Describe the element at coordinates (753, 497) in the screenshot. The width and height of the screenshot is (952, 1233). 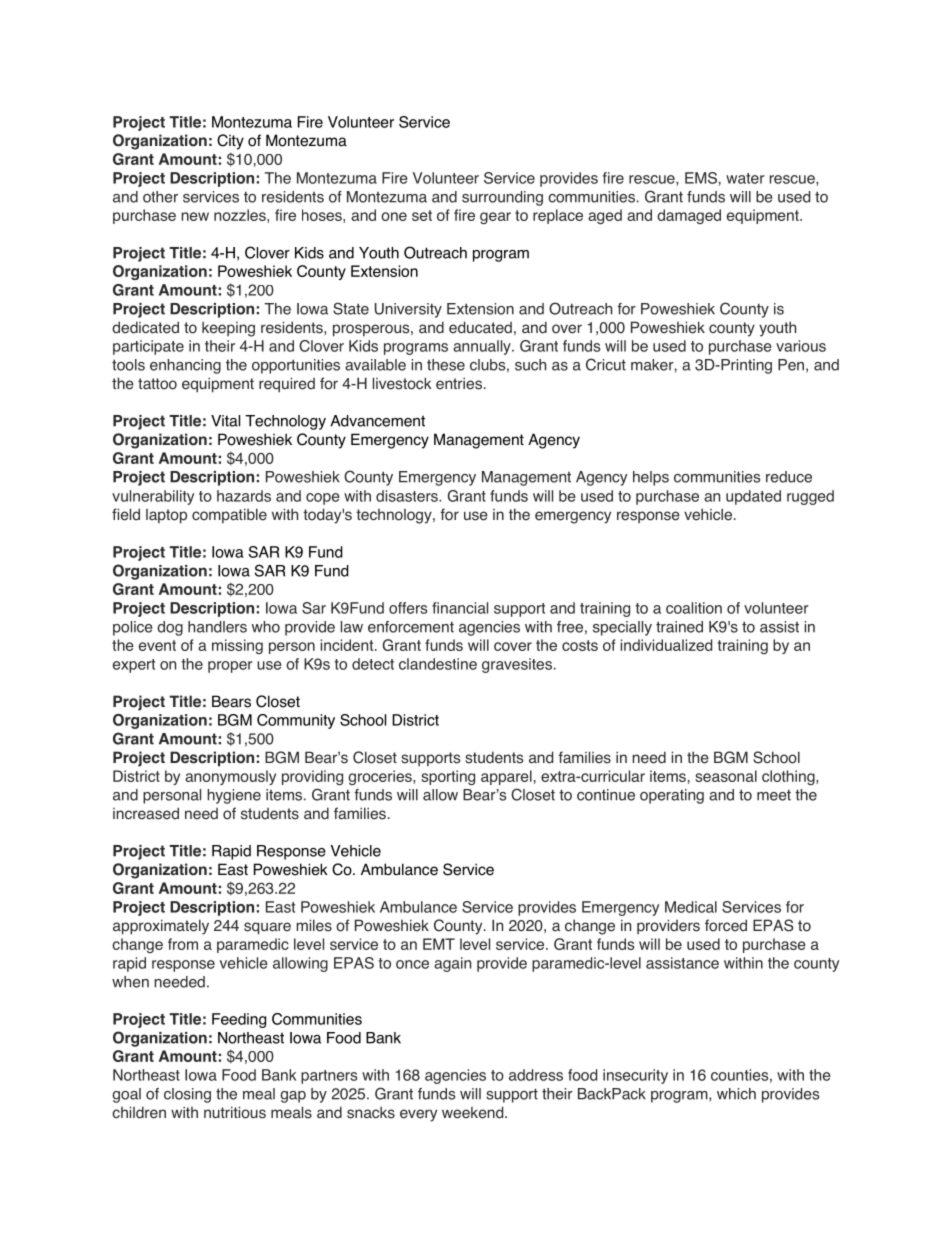
I see `updated` at that location.
